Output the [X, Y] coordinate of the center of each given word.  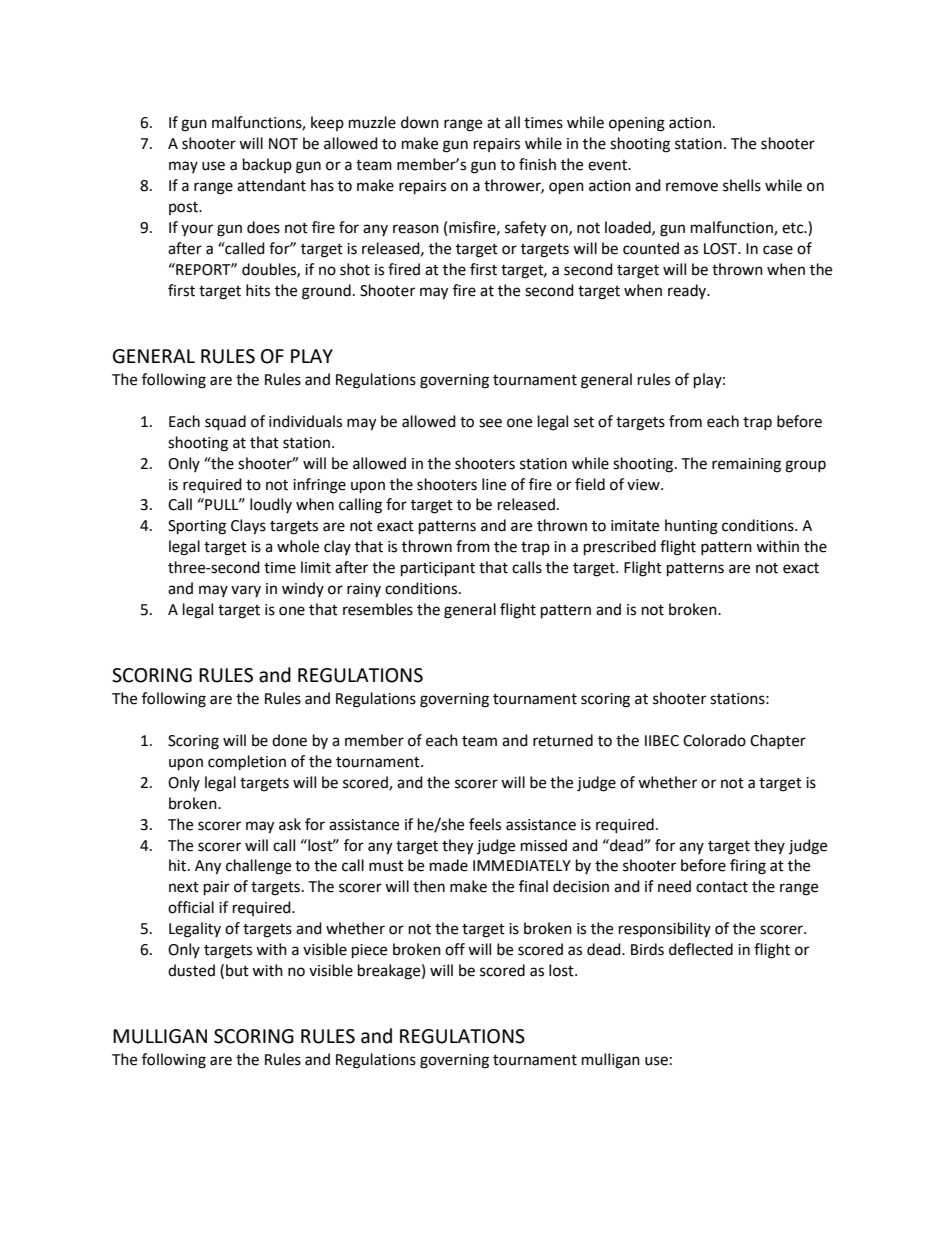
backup [267, 165]
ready [688, 291]
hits [258, 290]
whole [298, 546]
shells [742, 185]
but [237, 970]
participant [438, 569]
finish [537, 164]
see [490, 423]
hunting [691, 527]
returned [563, 740]
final [533, 886]
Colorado [714, 740]
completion [247, 763]
